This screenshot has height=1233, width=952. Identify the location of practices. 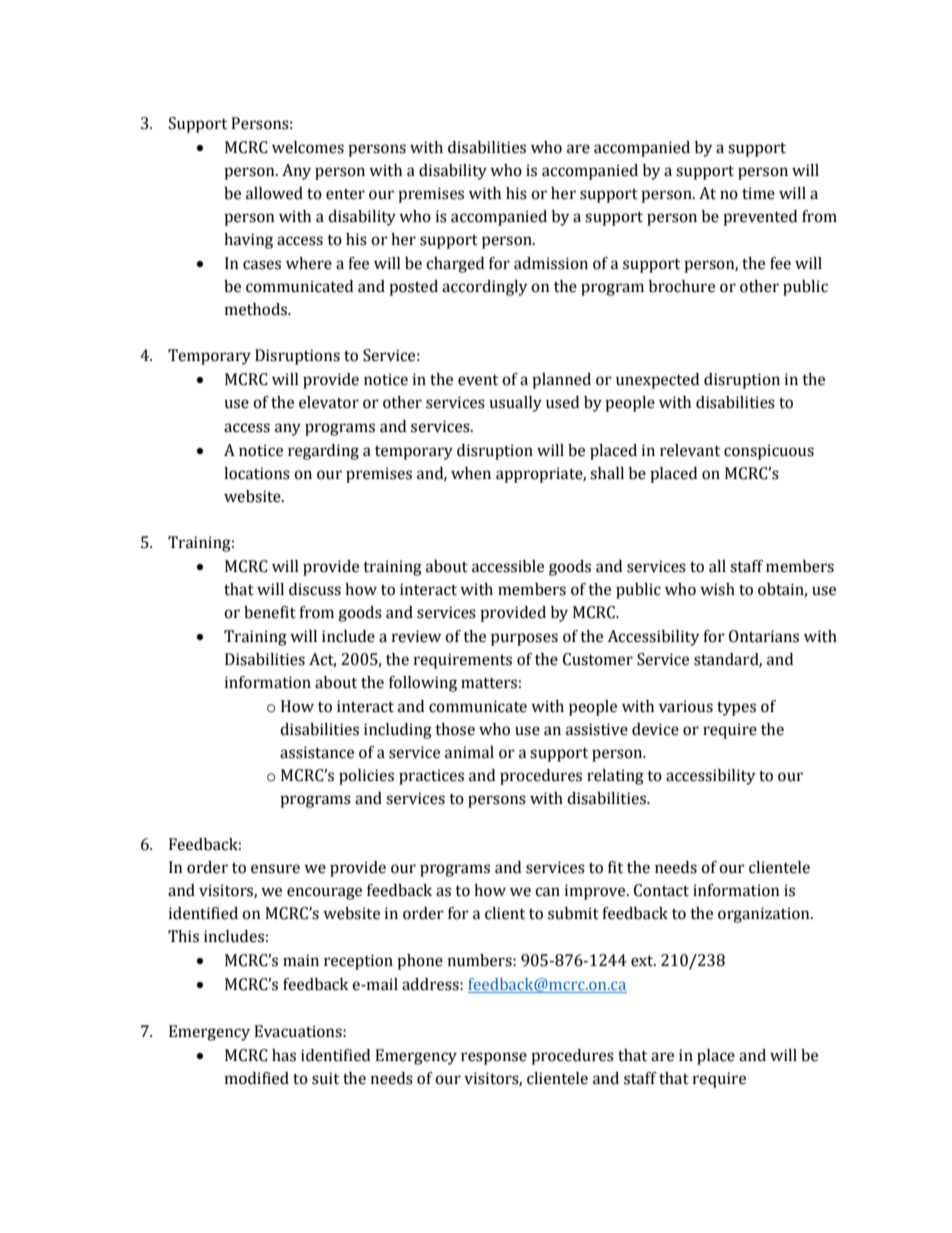
(431, 777).
